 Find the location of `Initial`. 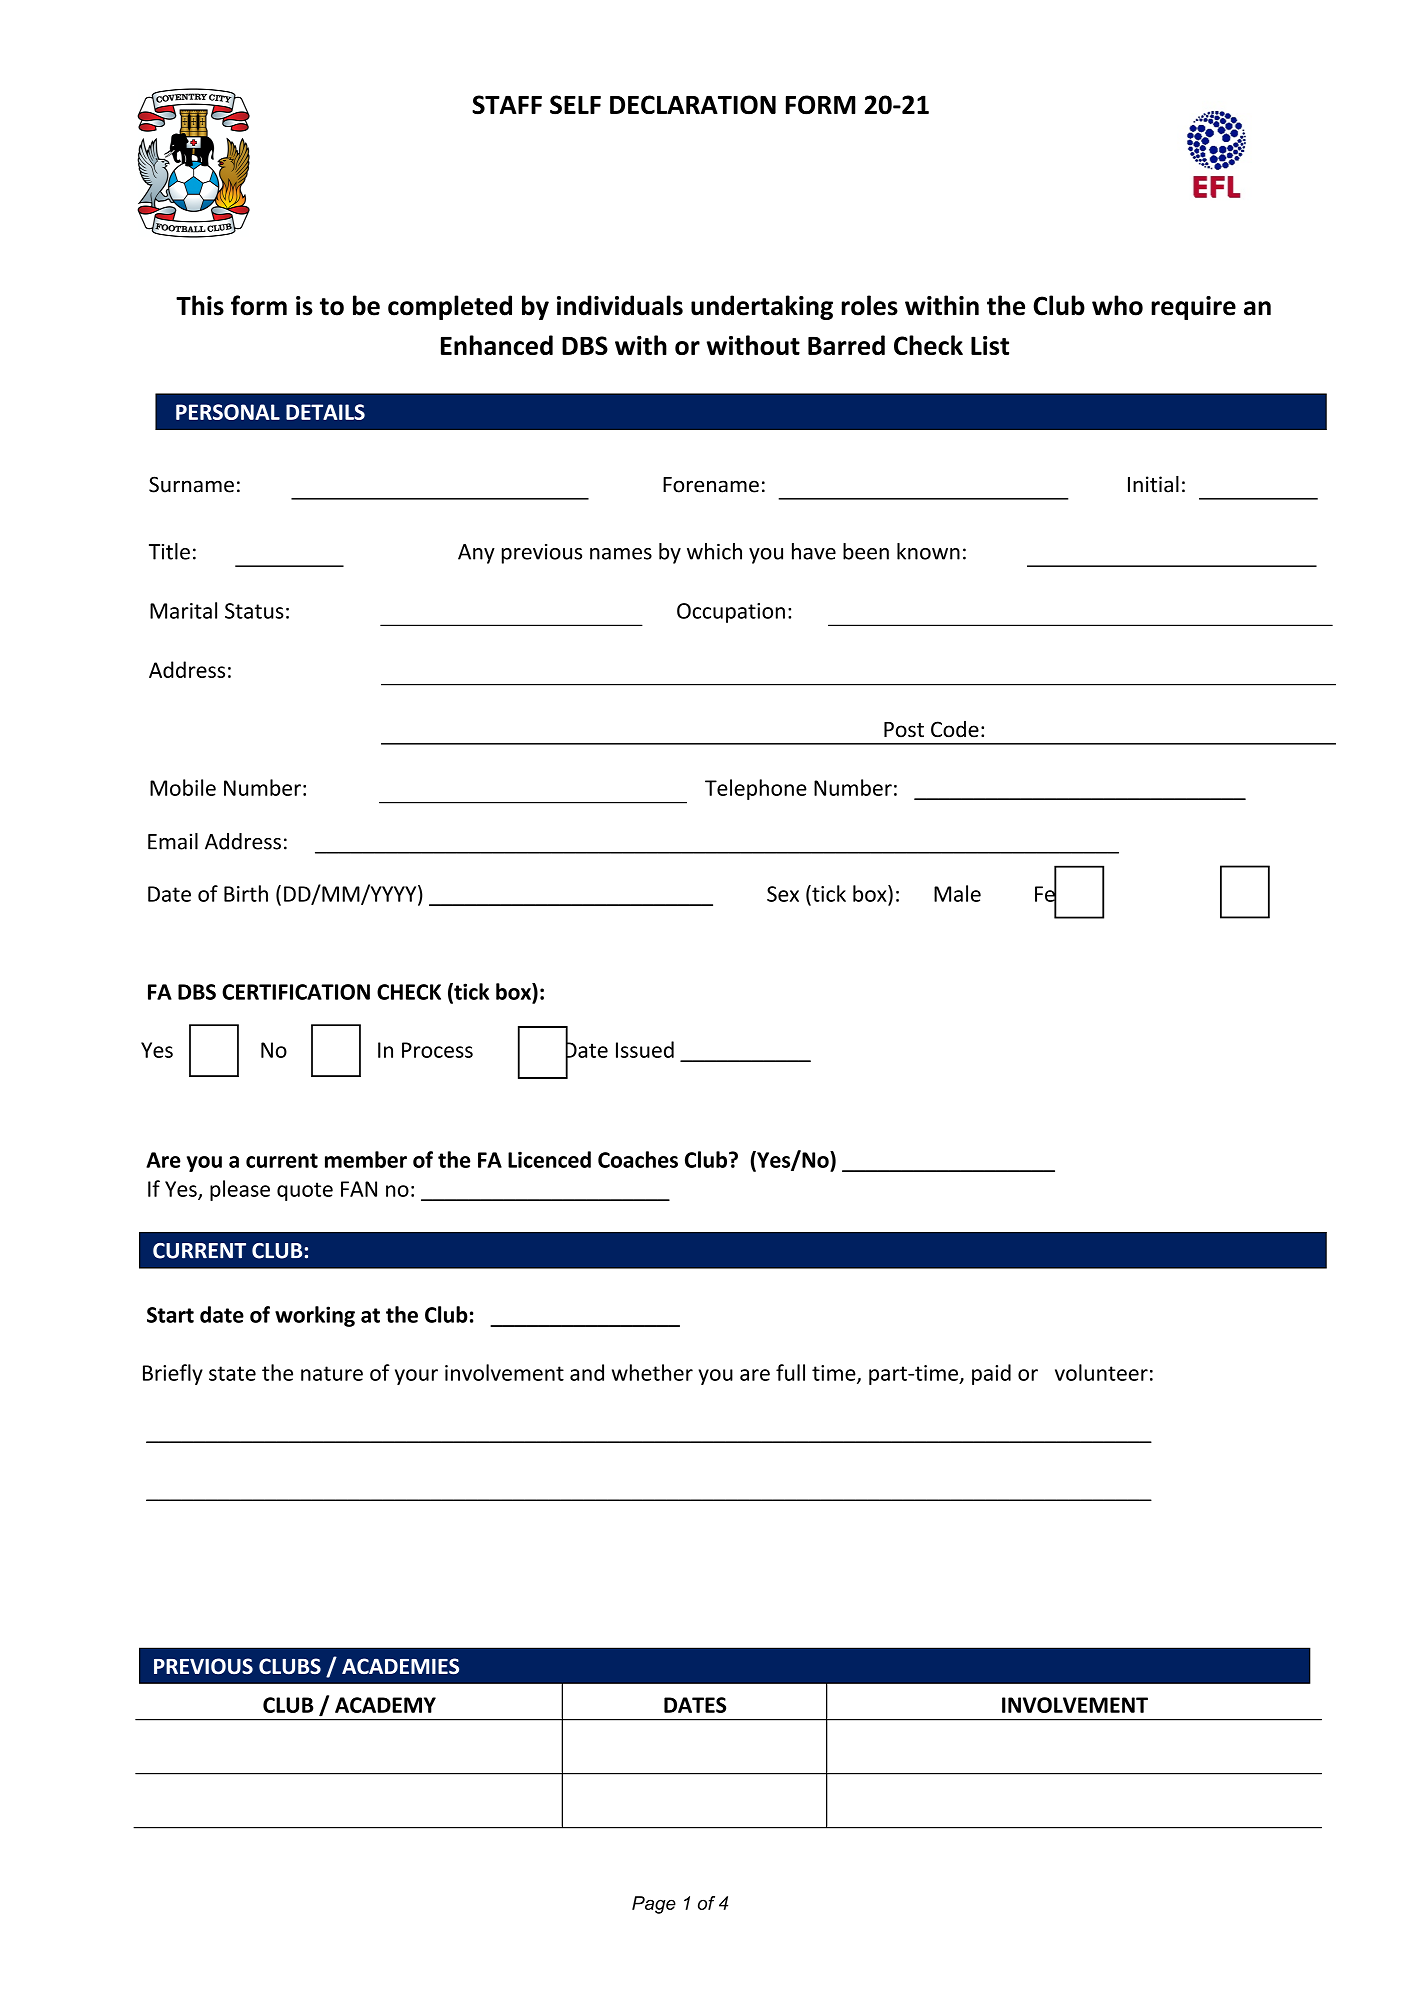

Initial is located at coordinates (1153, 484).
